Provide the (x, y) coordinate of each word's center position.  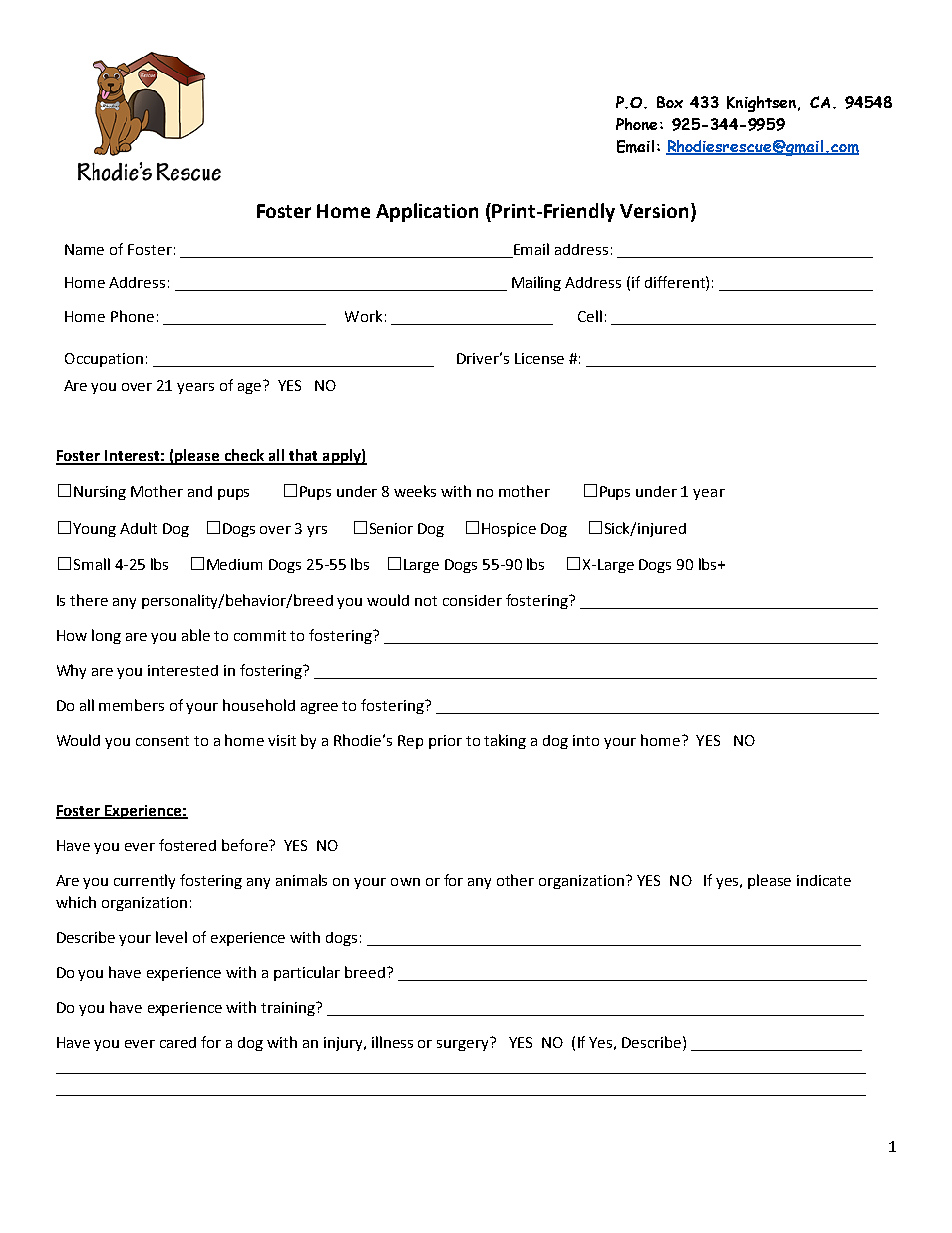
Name (84, 249)
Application (427, 212)
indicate (824, 880)
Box (670, 102)
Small (92, 564)
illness (392, 1042)
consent (162, 741)
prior (445, 742)
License (539, 358)
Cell (590, 316)
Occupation (104, 360)
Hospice (509, 530)
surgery (462, 1045)
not (426, 601)
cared (178, 1042)
